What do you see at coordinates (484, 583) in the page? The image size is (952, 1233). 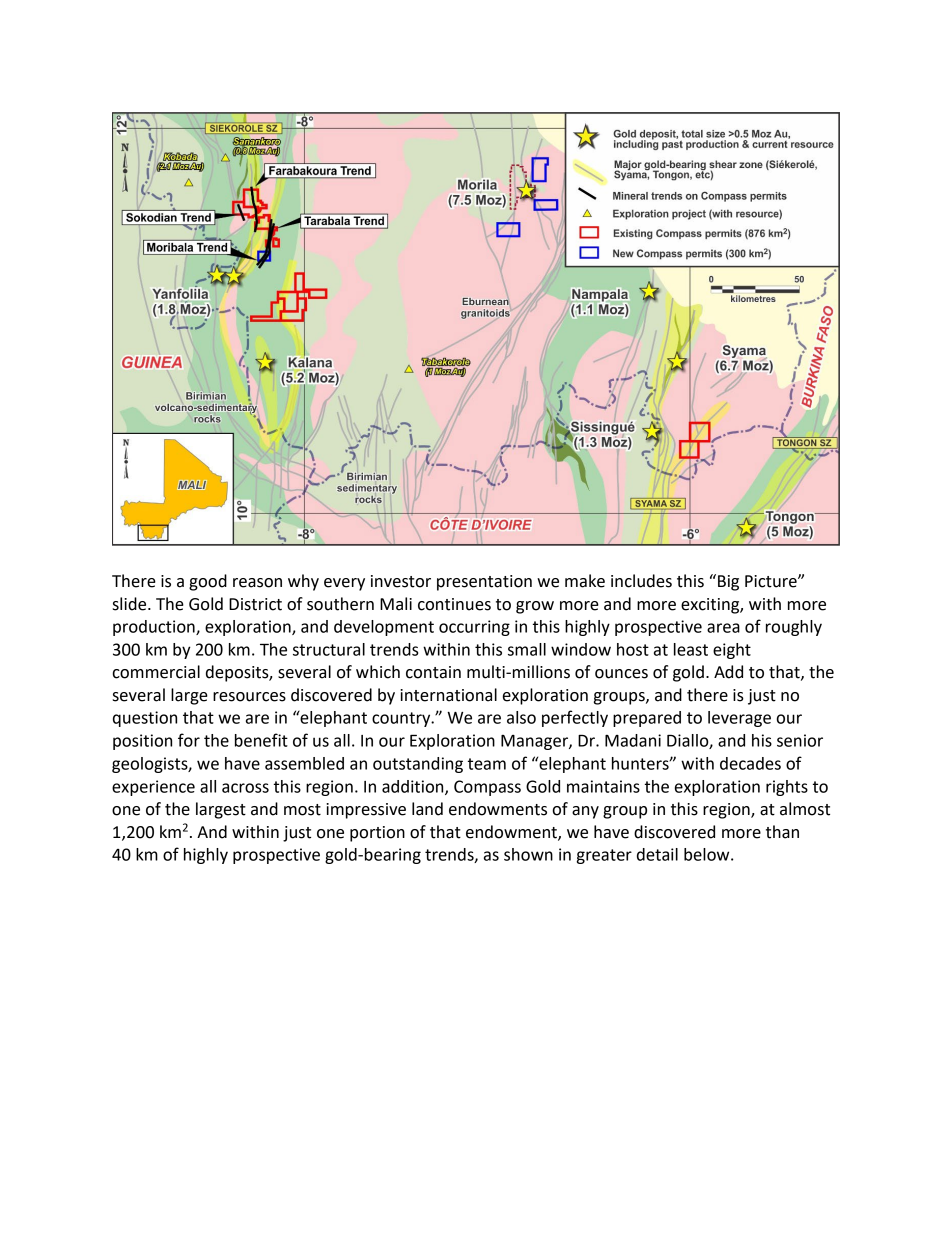 I see `presentation` at bounding box center [484, 583].
